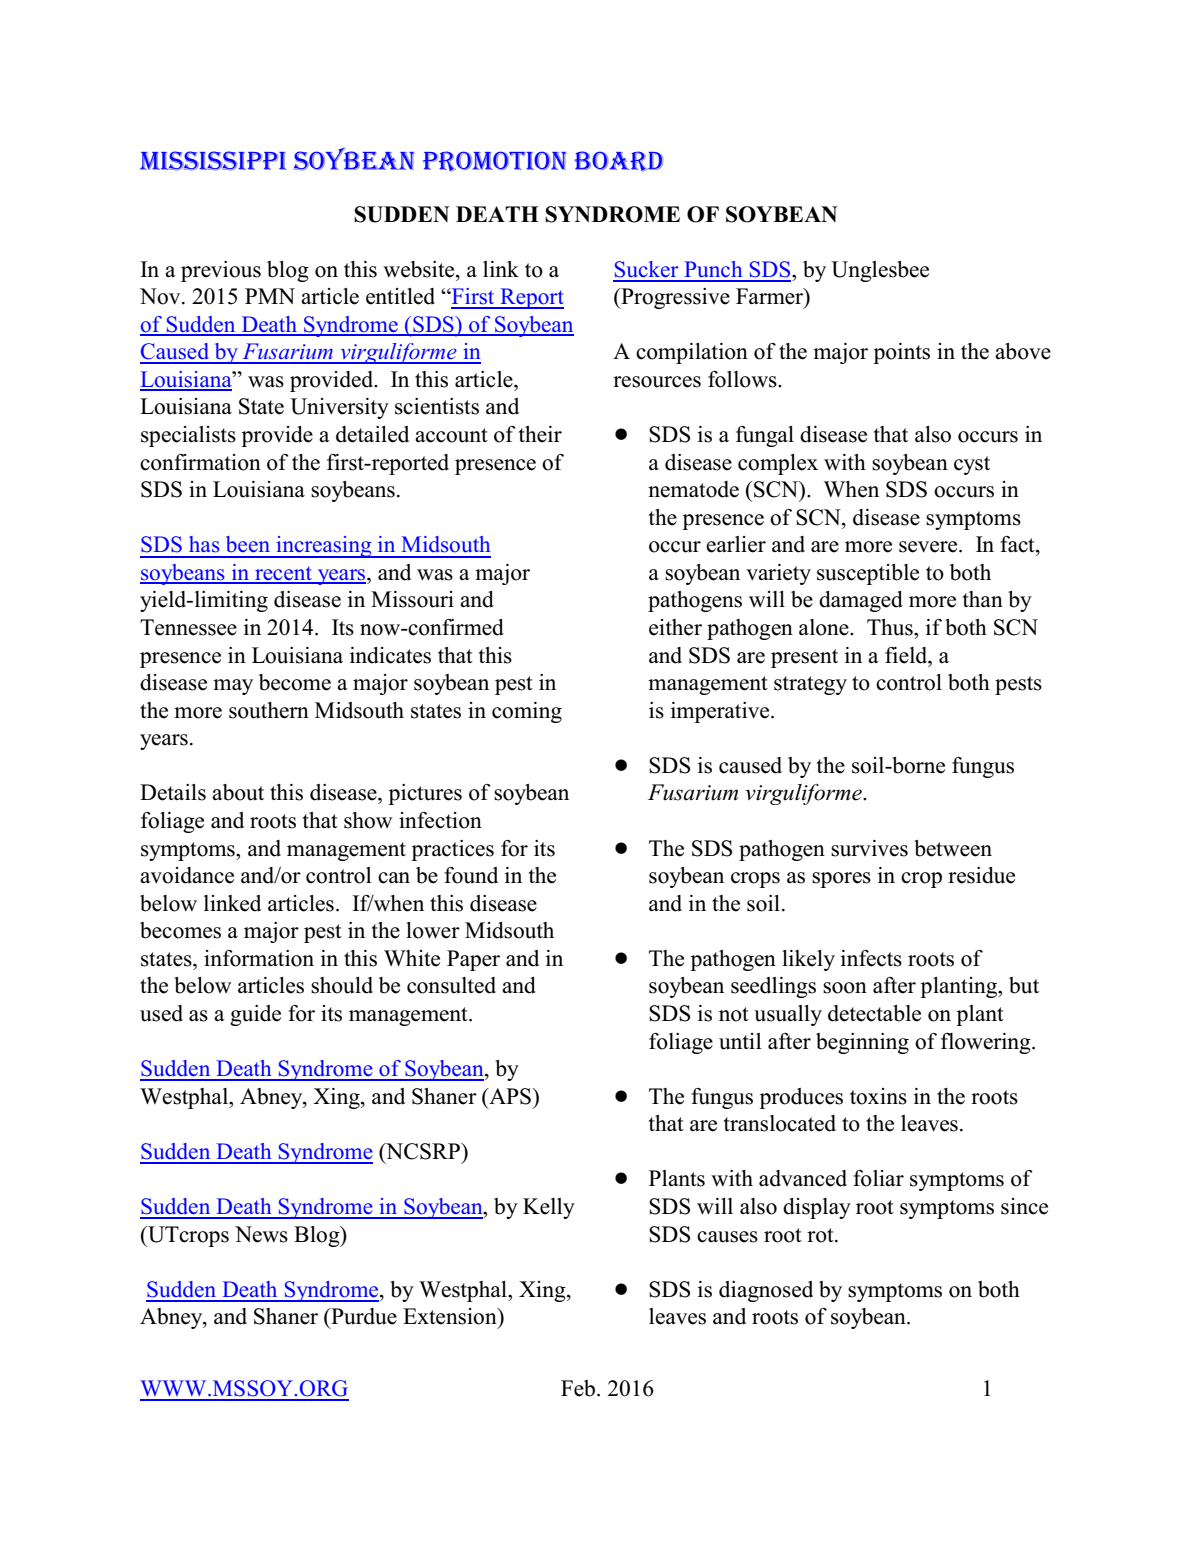  I want to click on infects, so click(871, 958).
